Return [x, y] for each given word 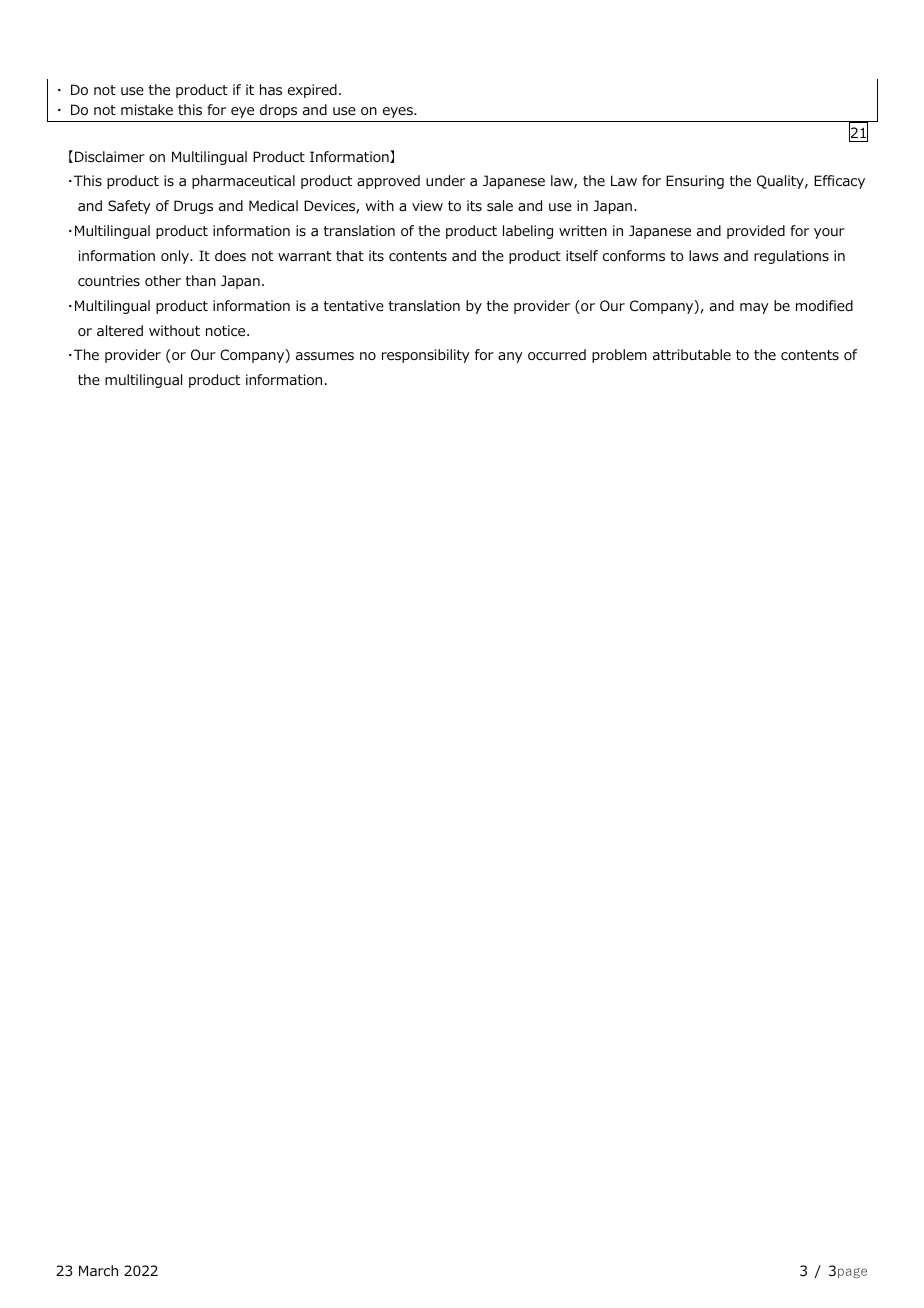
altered [120, 331]
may [754, 308]
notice [227, 330]
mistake [147, 110]
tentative [354, 306]
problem [619, 356]
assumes [325, 356]
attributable [692, 355]
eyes [399, 112]
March [98, 1271]
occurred [557, 355]
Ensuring [695, 182]
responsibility [426, 356]
